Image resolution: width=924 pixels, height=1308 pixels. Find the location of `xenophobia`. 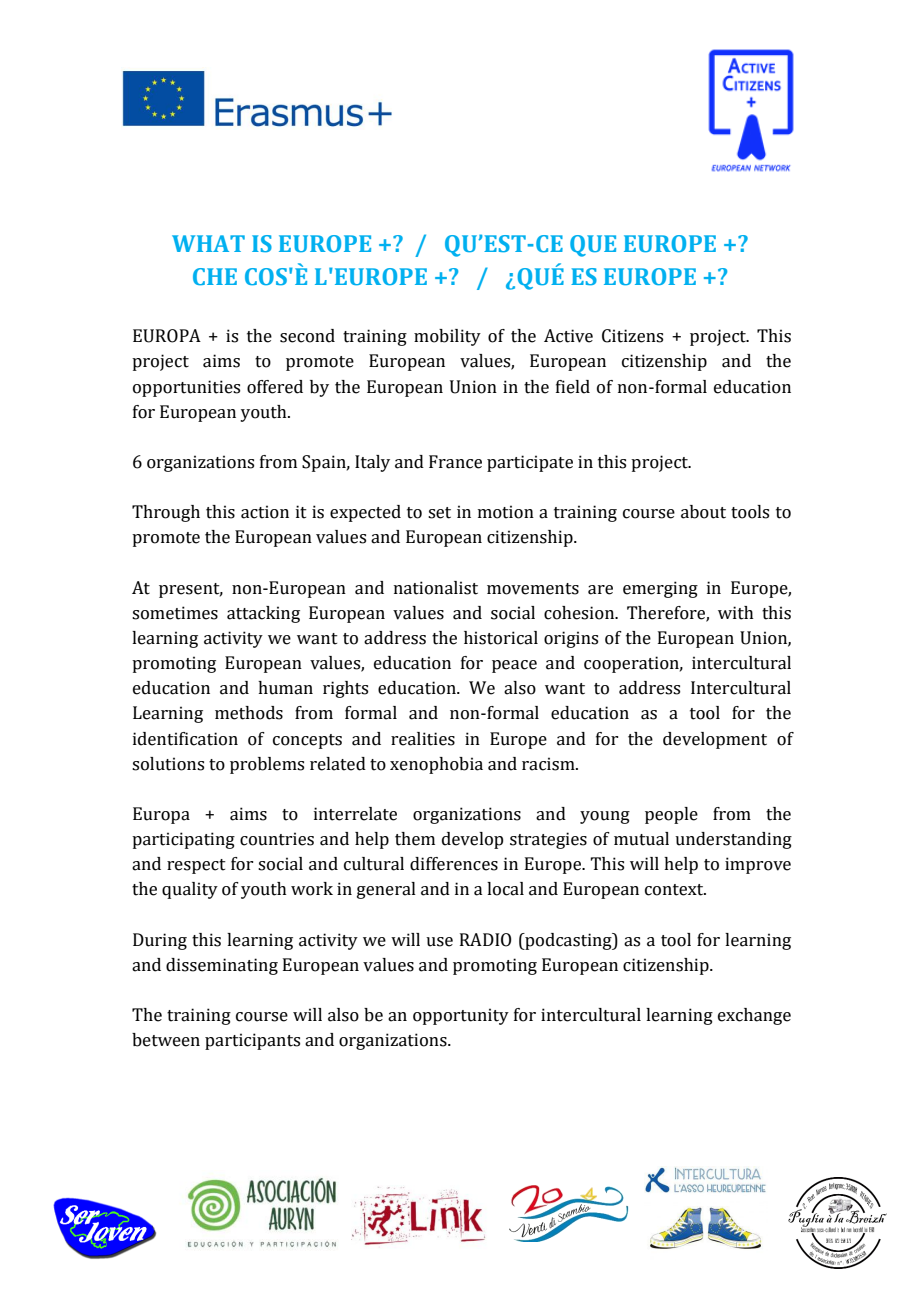

xenophobia is located at coordinates (436, 765).
